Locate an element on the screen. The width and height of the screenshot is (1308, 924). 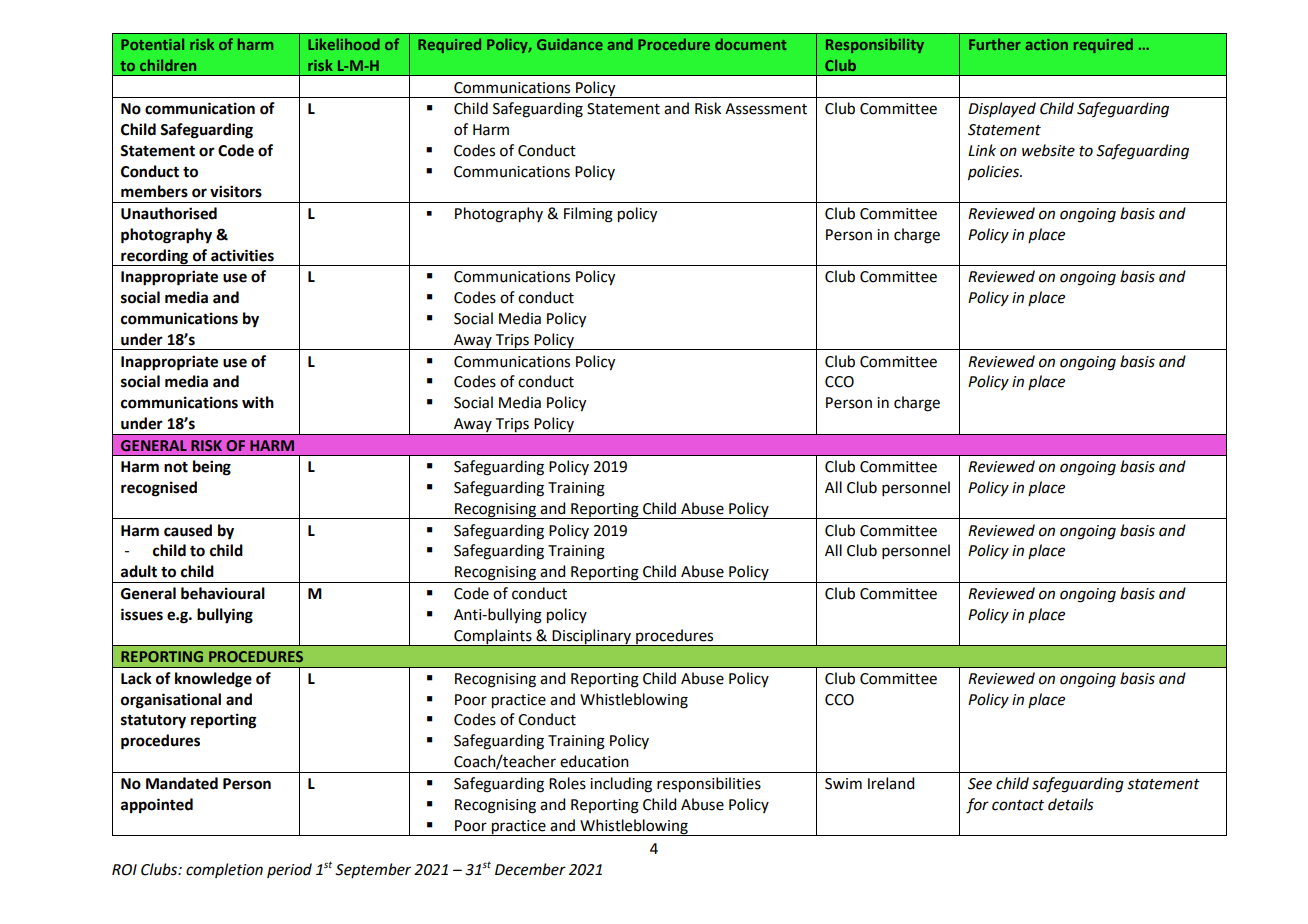
Further is located at coordinates (995, 44).
